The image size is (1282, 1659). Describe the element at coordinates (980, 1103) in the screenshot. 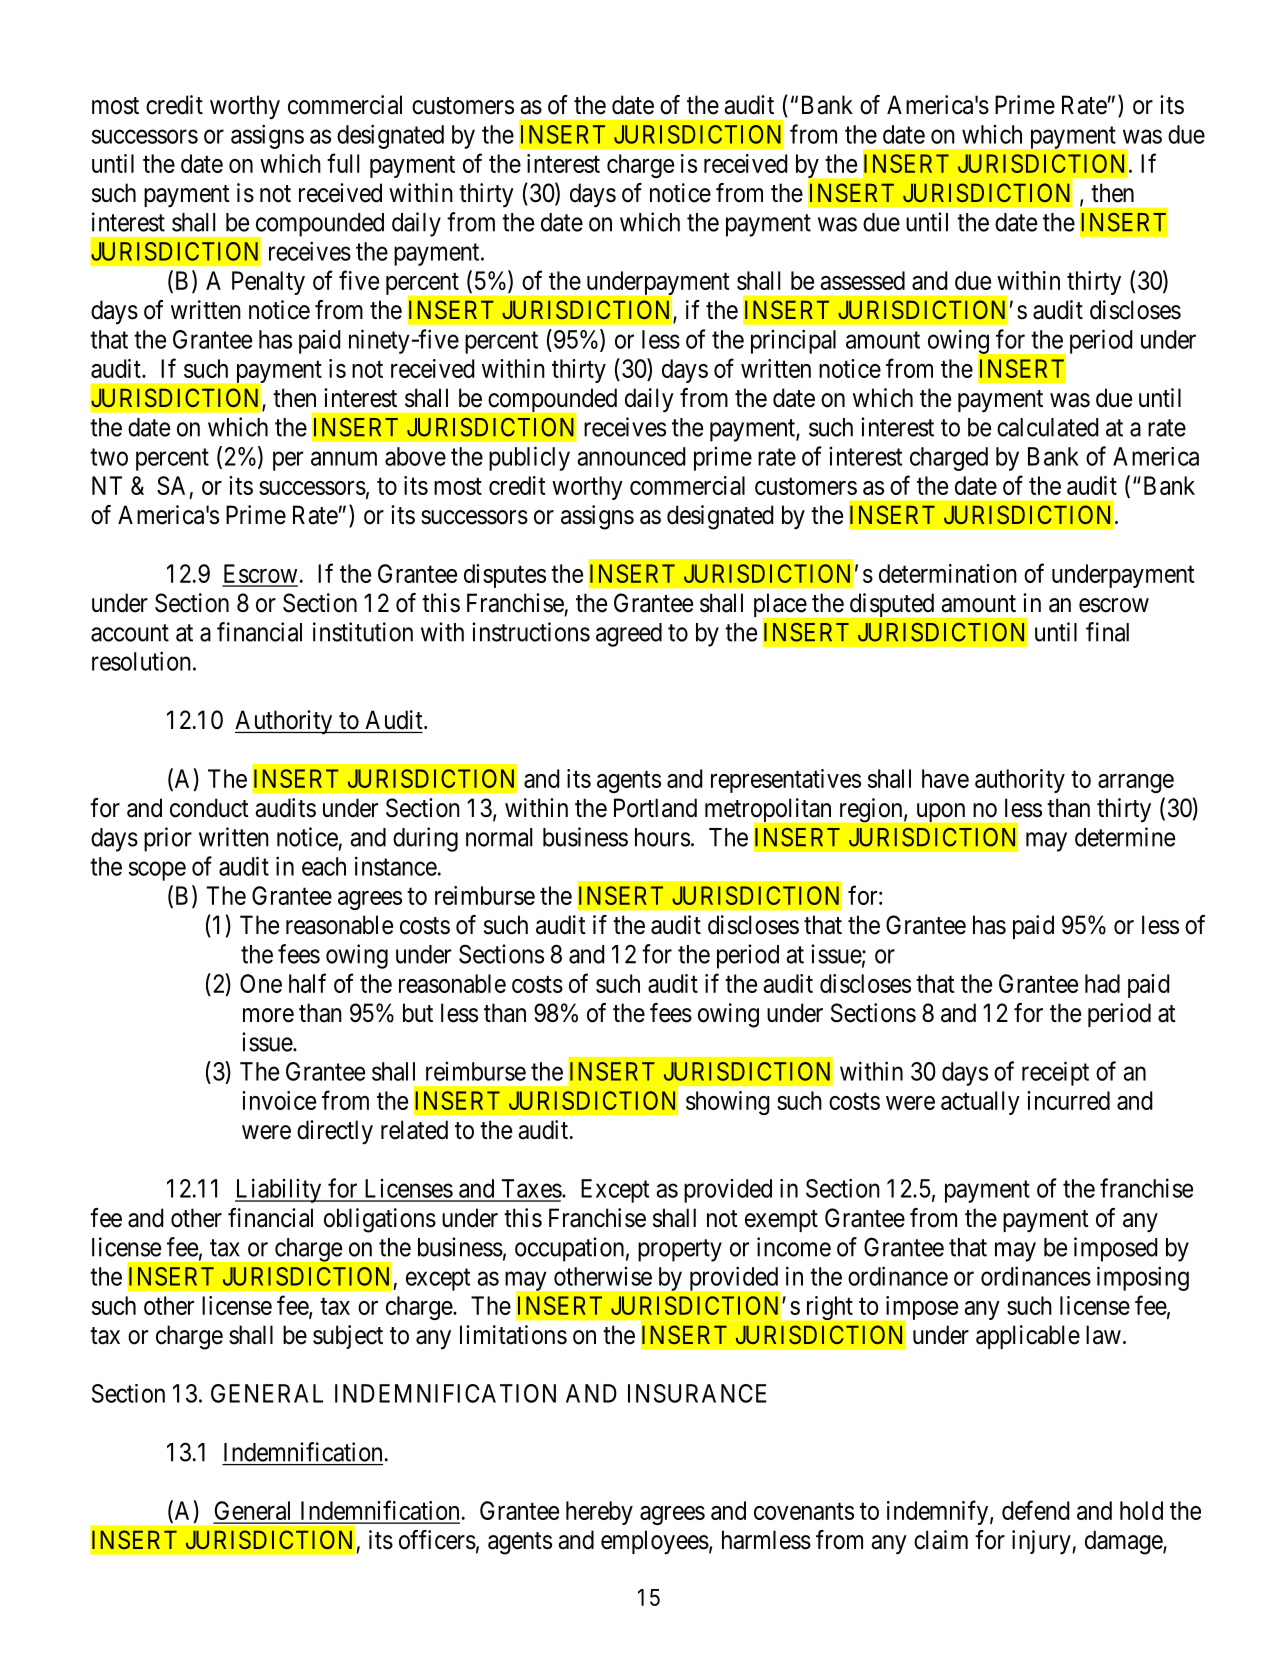

I see `actually` at that location.
